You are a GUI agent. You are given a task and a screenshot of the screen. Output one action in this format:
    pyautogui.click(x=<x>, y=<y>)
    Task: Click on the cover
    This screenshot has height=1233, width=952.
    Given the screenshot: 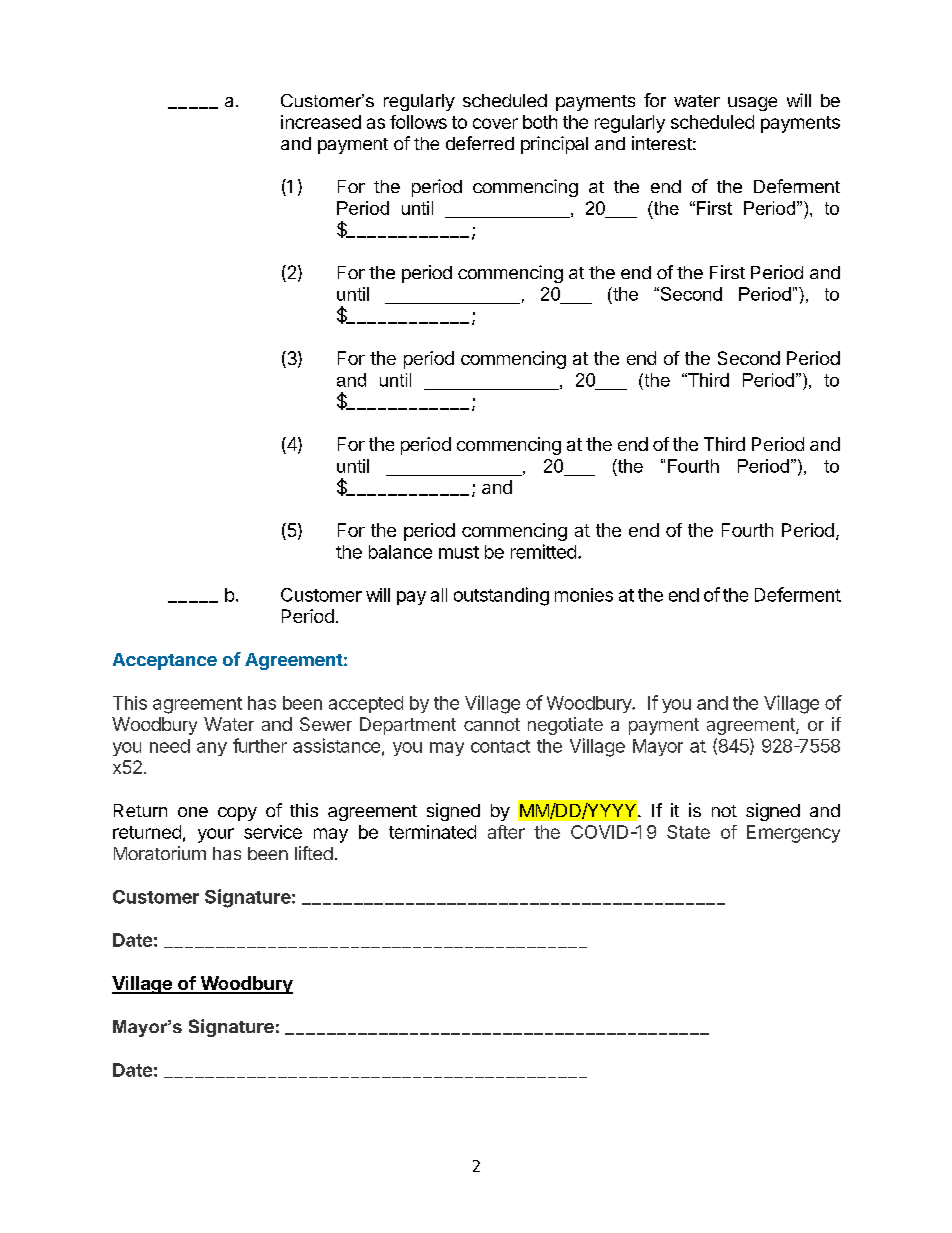 What is the action you would take?
    pyautogui.click(x=495, y=123)
